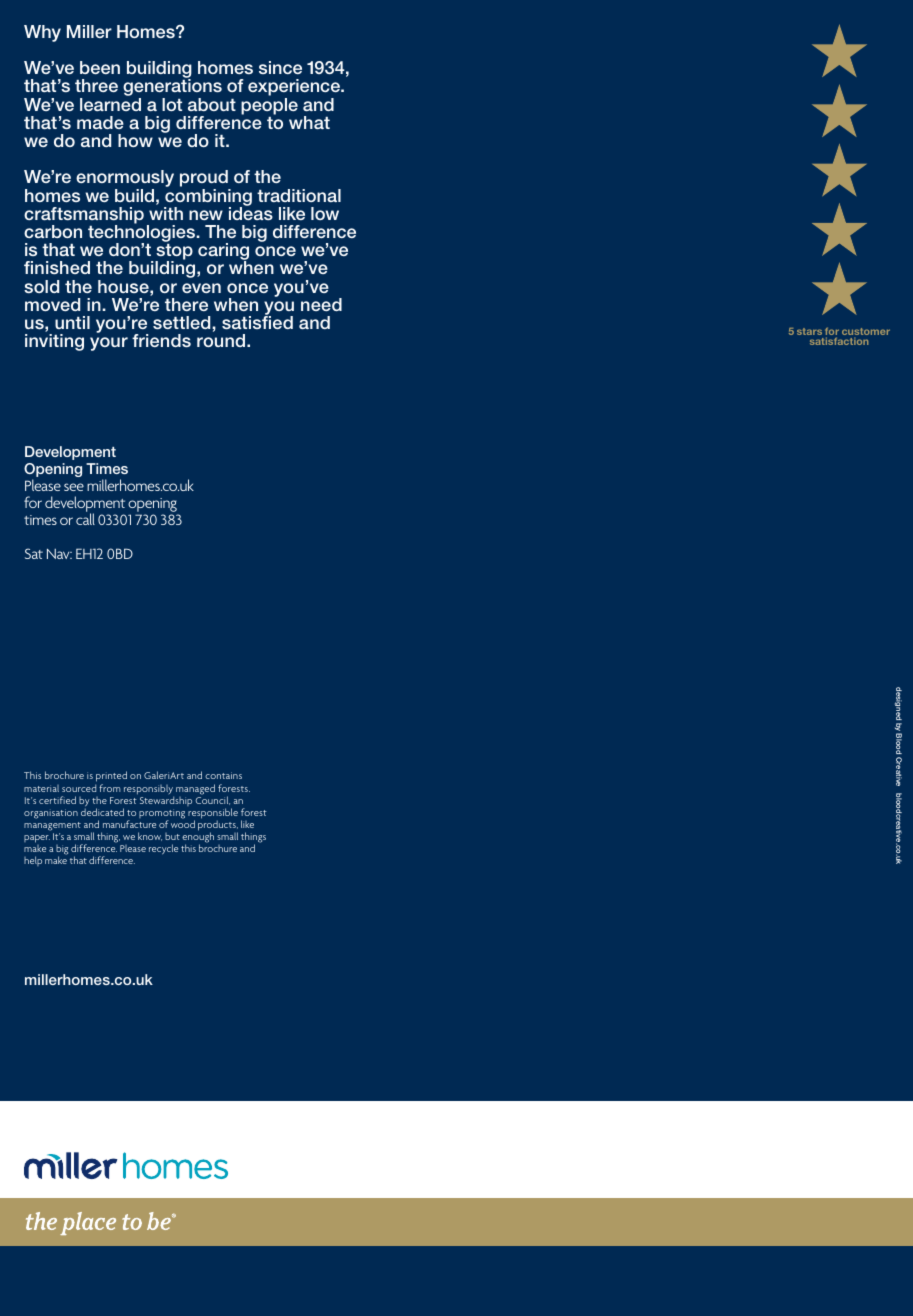 The image size is (913, 1316). What do you see at coordinates (321, 304) in the screenshot?
I see `need` at bounding box center [321, 304].
